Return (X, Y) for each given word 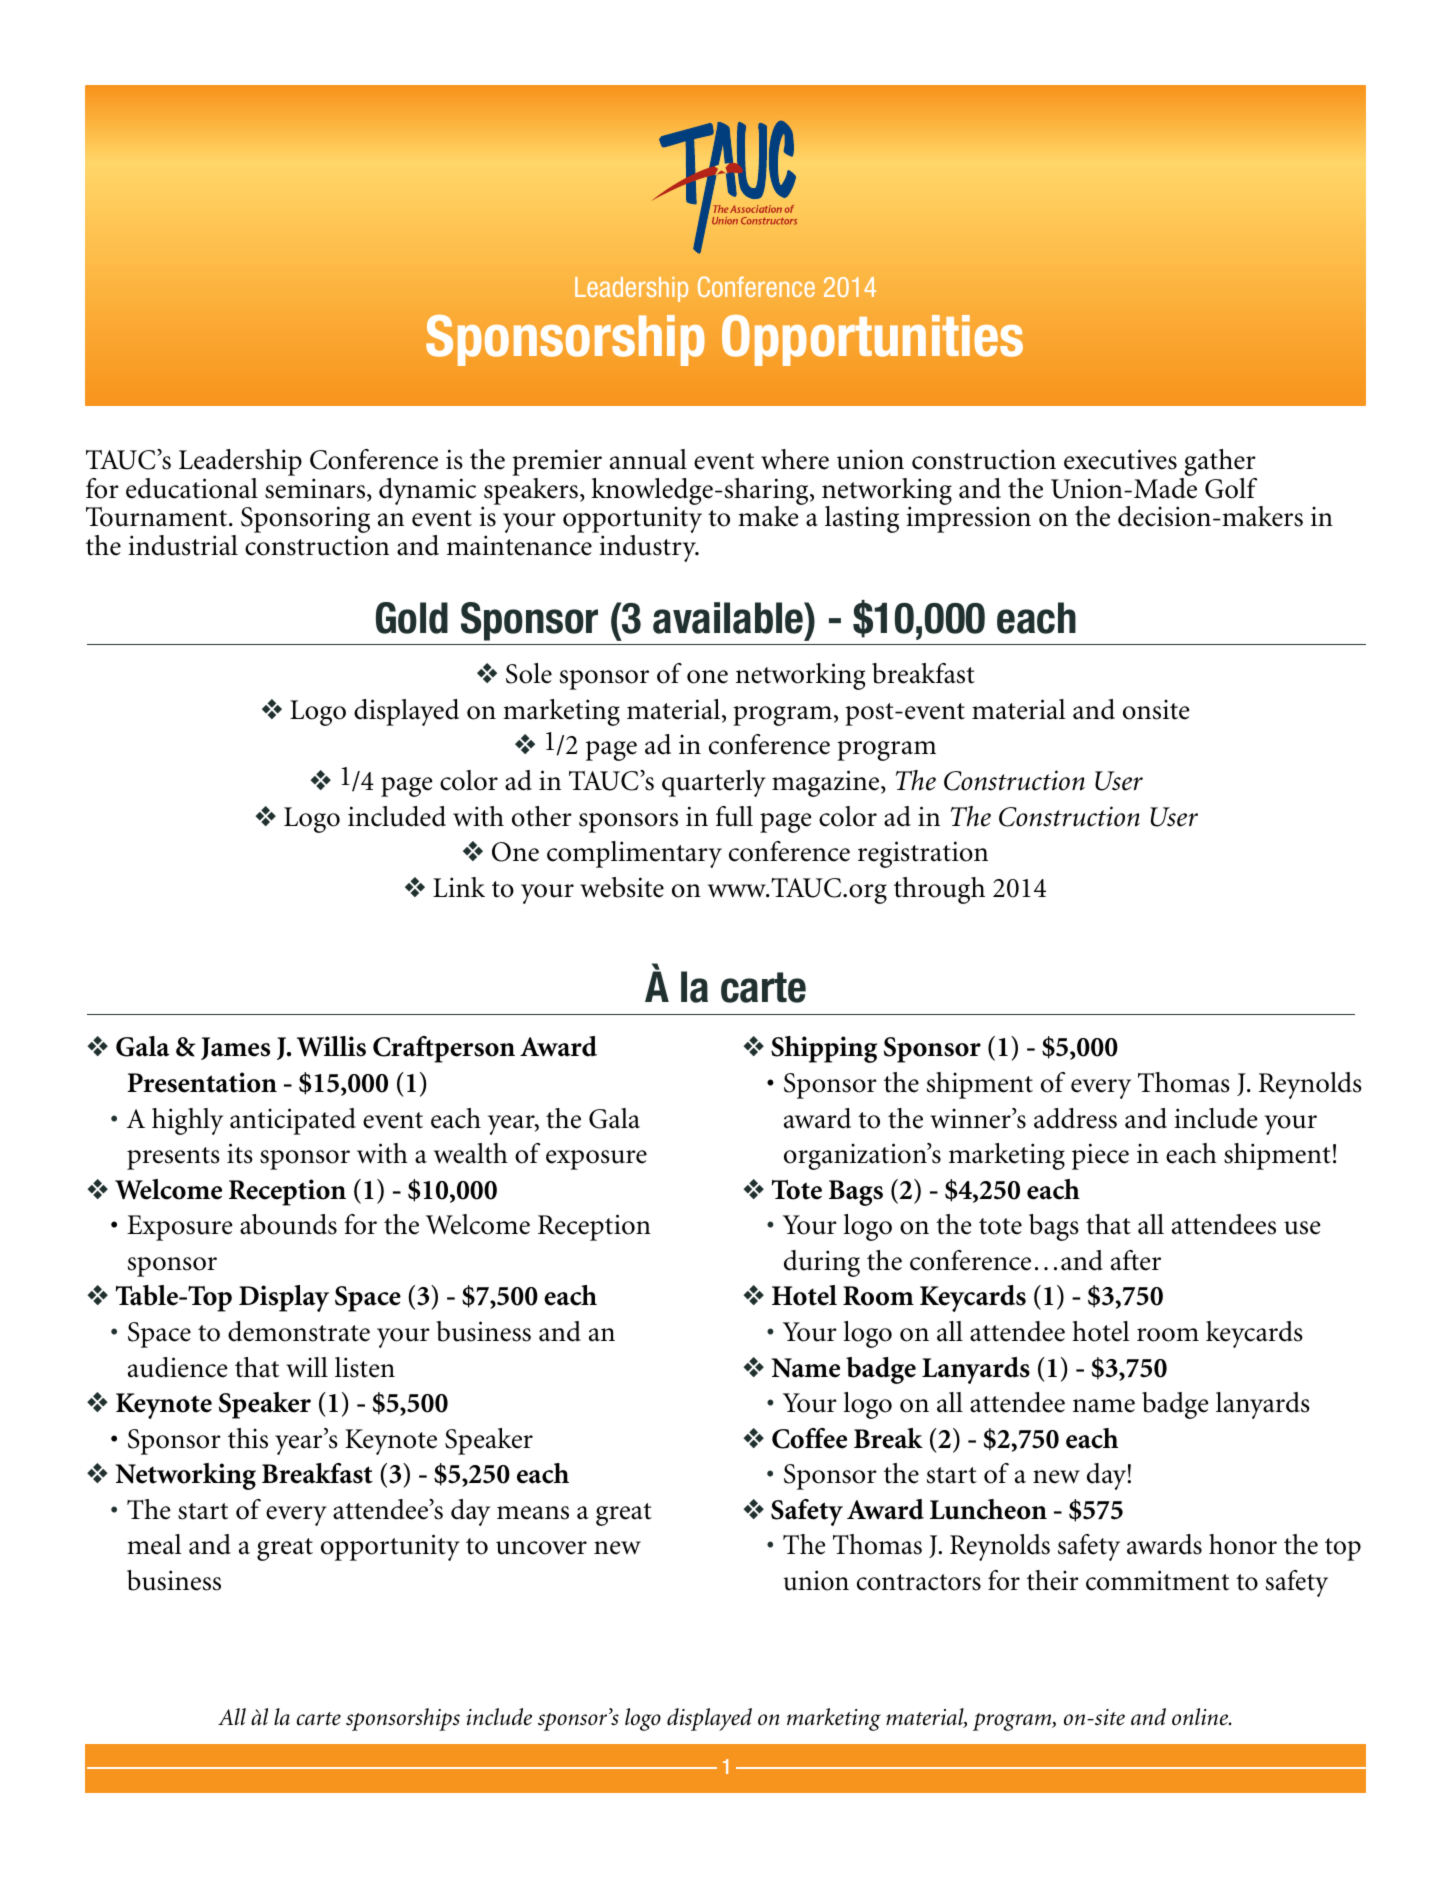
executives (1120, 459)
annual (648, 459)
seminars (316, 489)
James (235, 1048)
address (1075, 1118)
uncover (541, 1548)
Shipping (824, 1049)
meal (154, 1544)
